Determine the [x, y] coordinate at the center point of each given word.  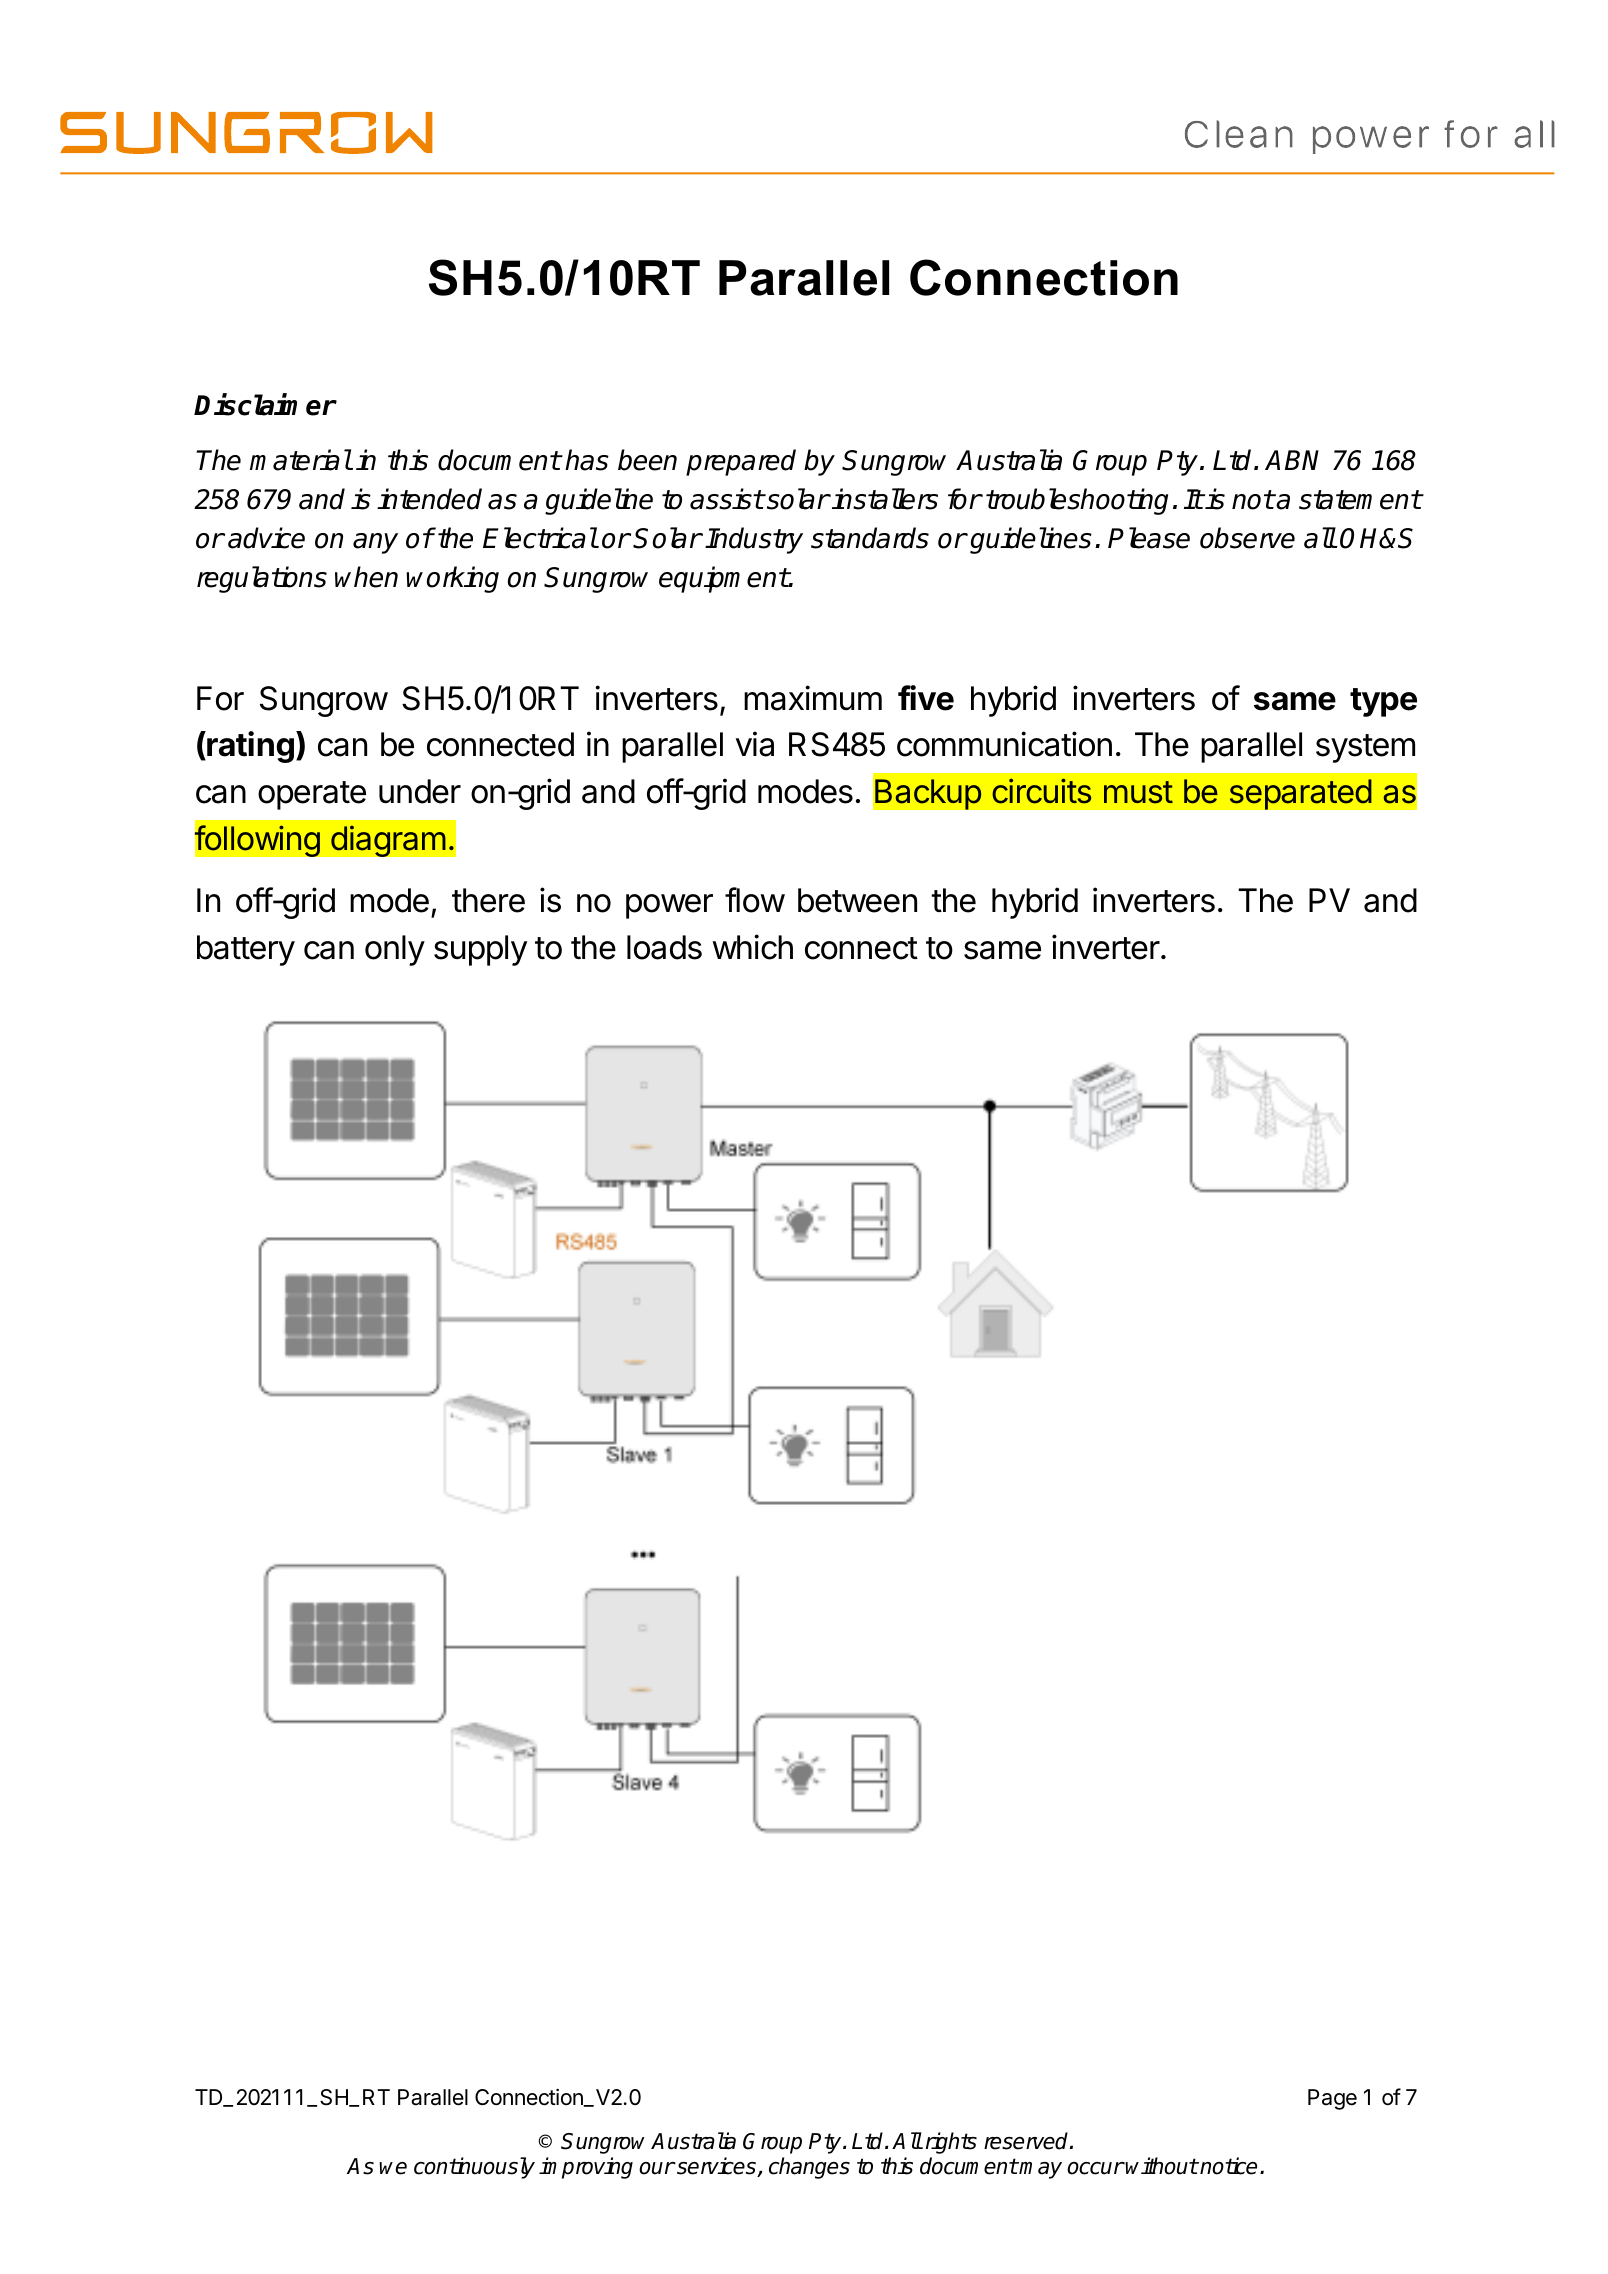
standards [870, 538]
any [375, 543]
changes [809, 2168]
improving [586, 2168]
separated [1300, 794]
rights [951, 2143]
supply [480, 950]
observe [1247, 538]
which [752, 947]
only [395, 950]
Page [1332, 2099]
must [1138, 792]
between [857, 900]
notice [1228, 2166]
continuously [474, 2168]
